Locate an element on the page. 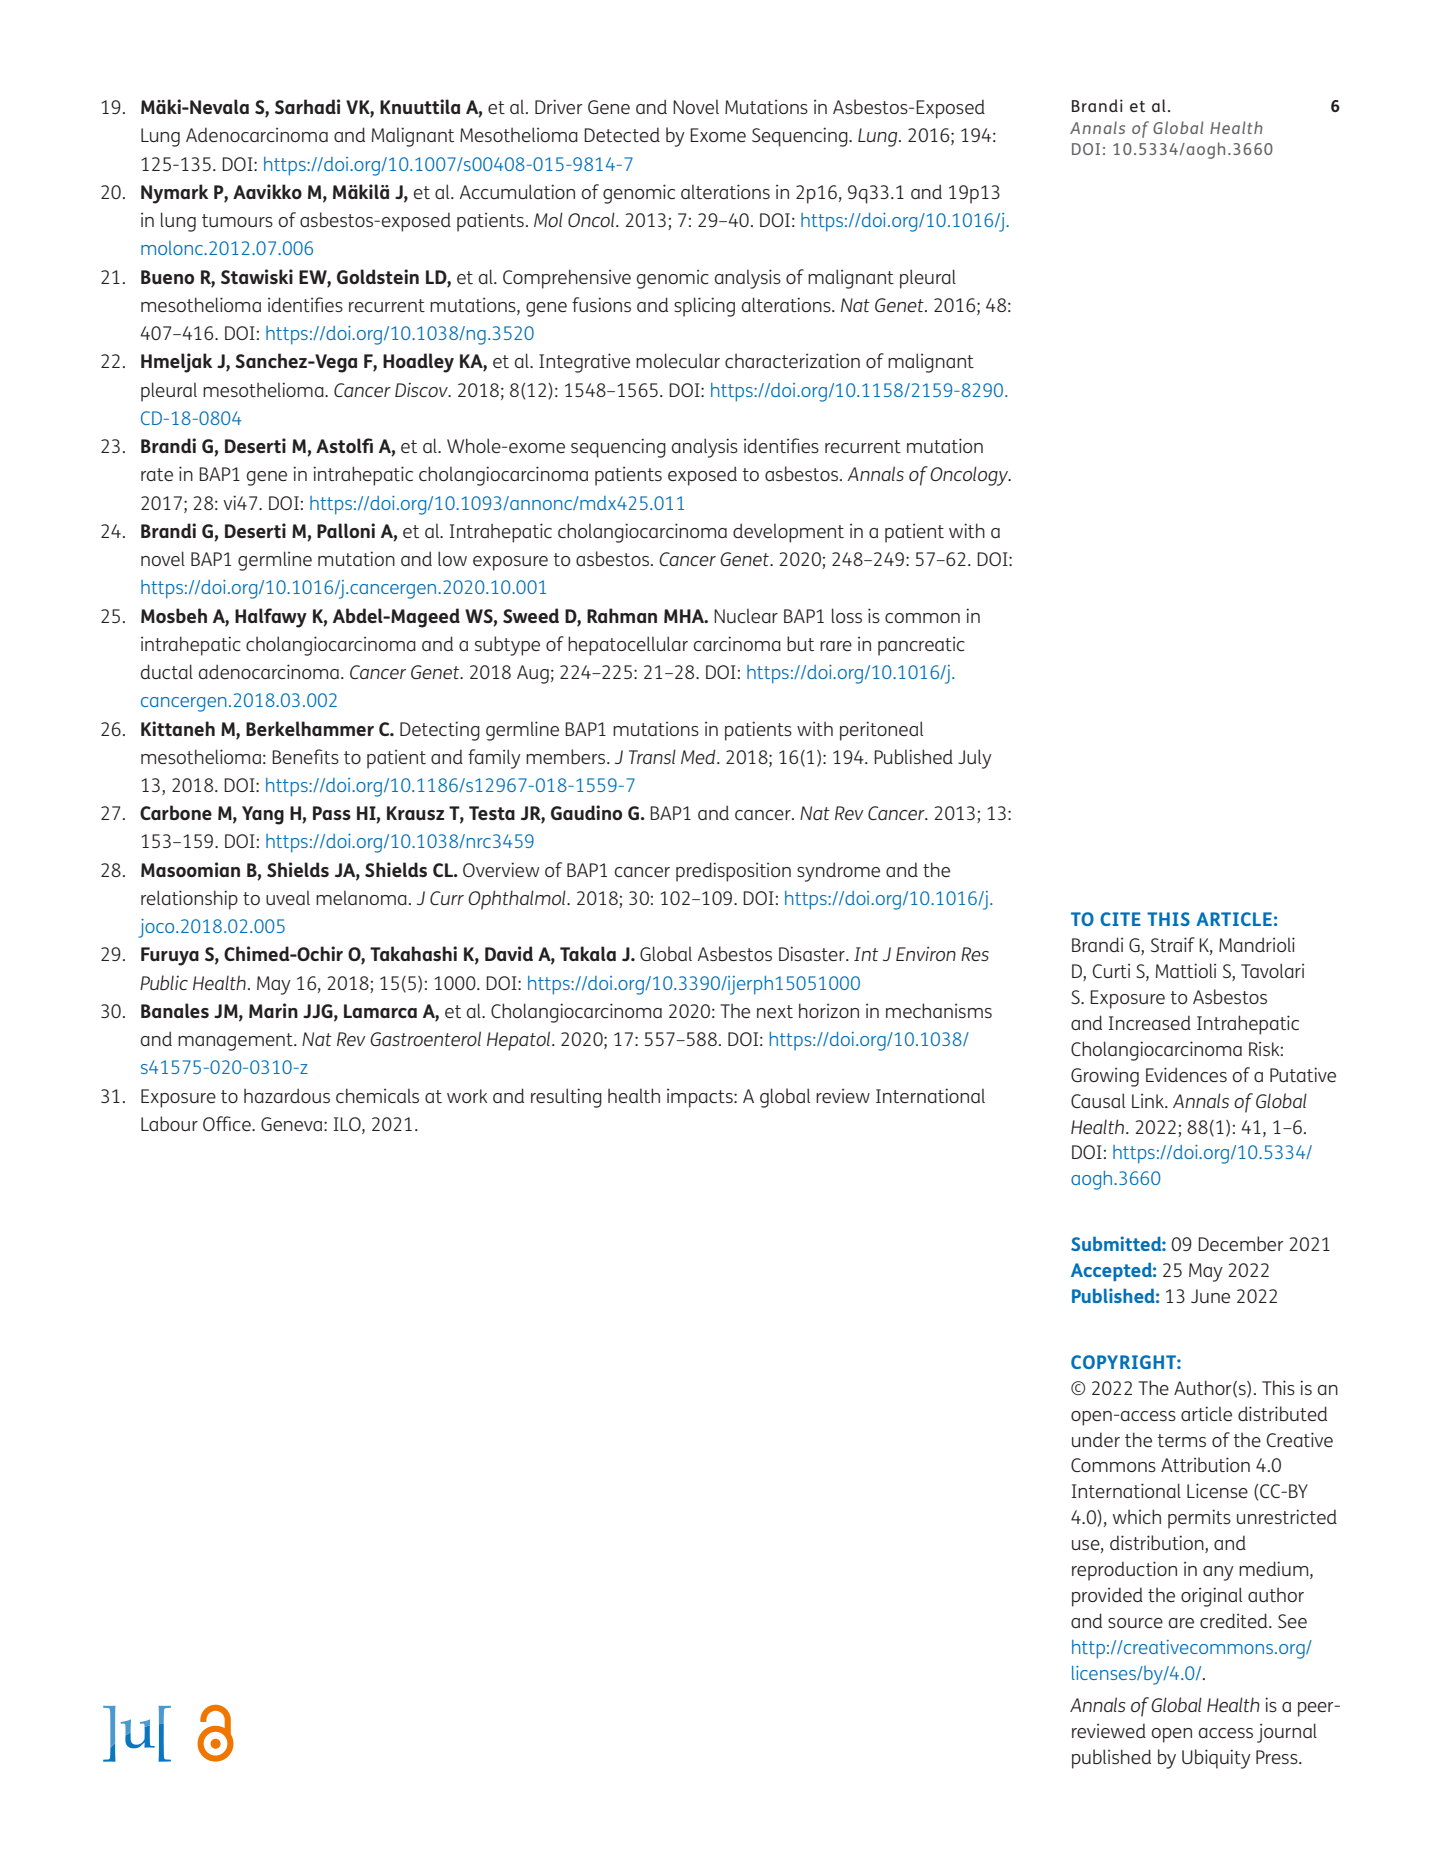 Image resolution: width=1441 pixels, height=1864 pixels. melanoma is located at coordinates (361, 897).
